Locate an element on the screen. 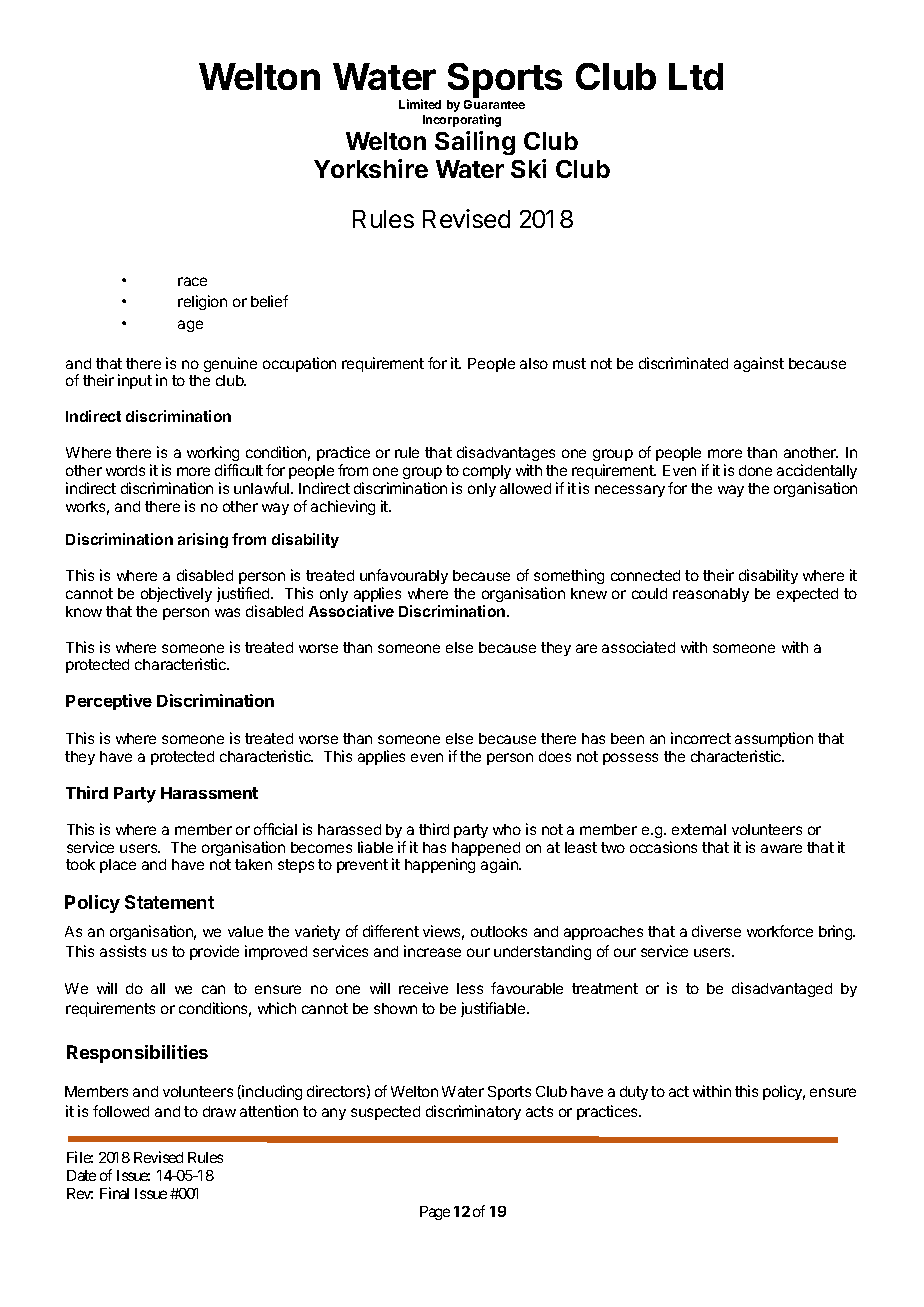  happened is located at coordinates (486, 850).
